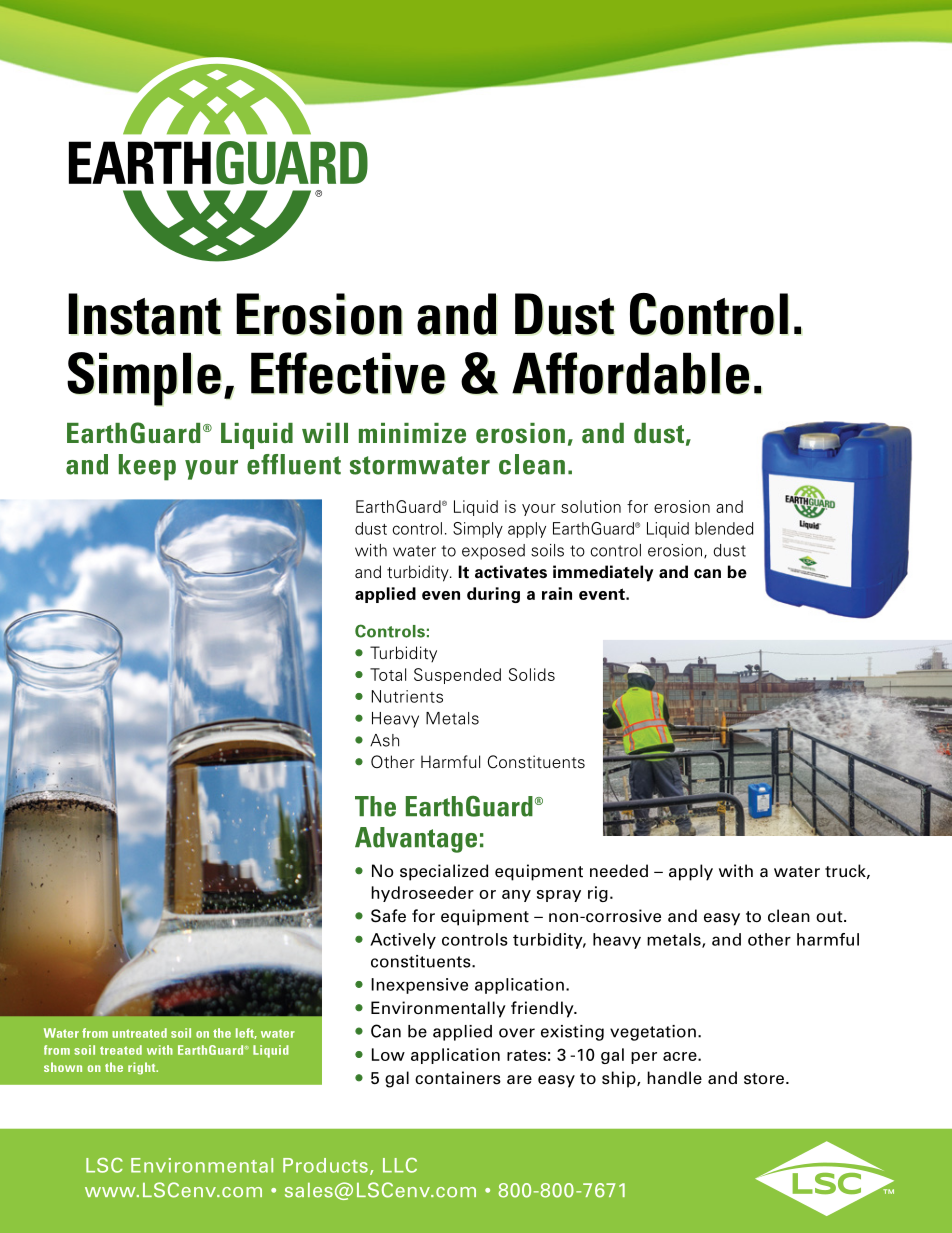  What do you see at coordinates (388, 674) in the image?
I see `Total` at bounding box center [388, 674].
